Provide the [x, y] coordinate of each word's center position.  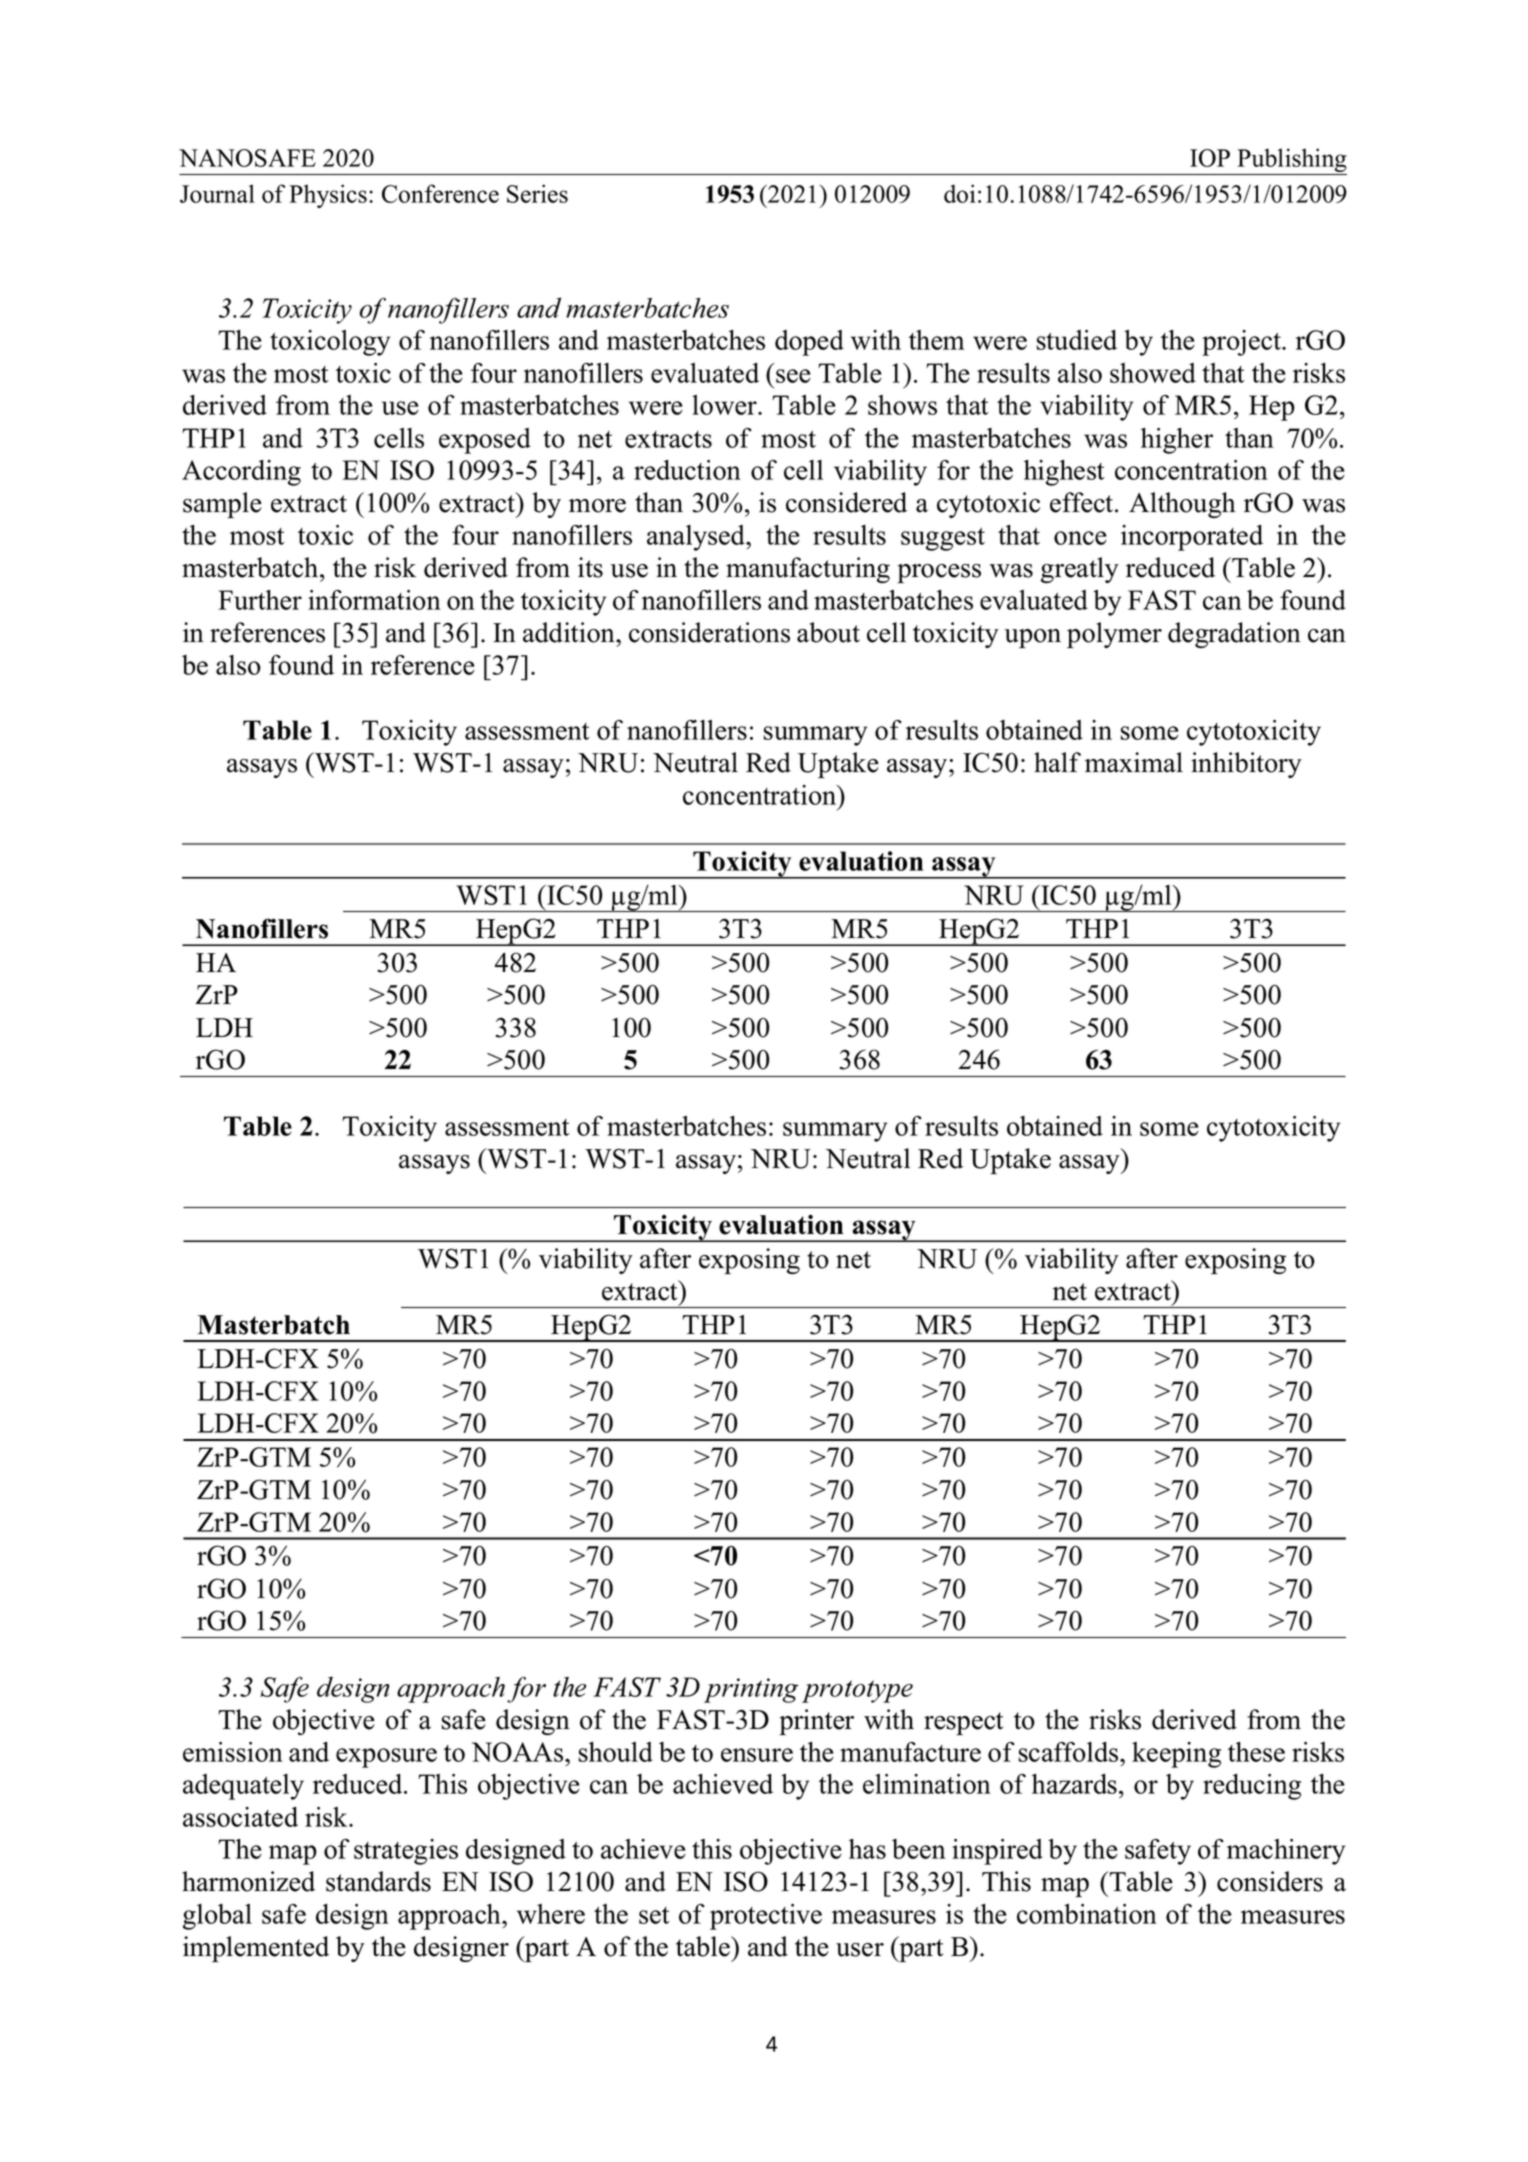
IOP [1210, 158]
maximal [1134, 762]
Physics [328, 196]
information [374, 600]
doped [809, 343]
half [1057, 762]
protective [766, 1917]
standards [378, 1881]
